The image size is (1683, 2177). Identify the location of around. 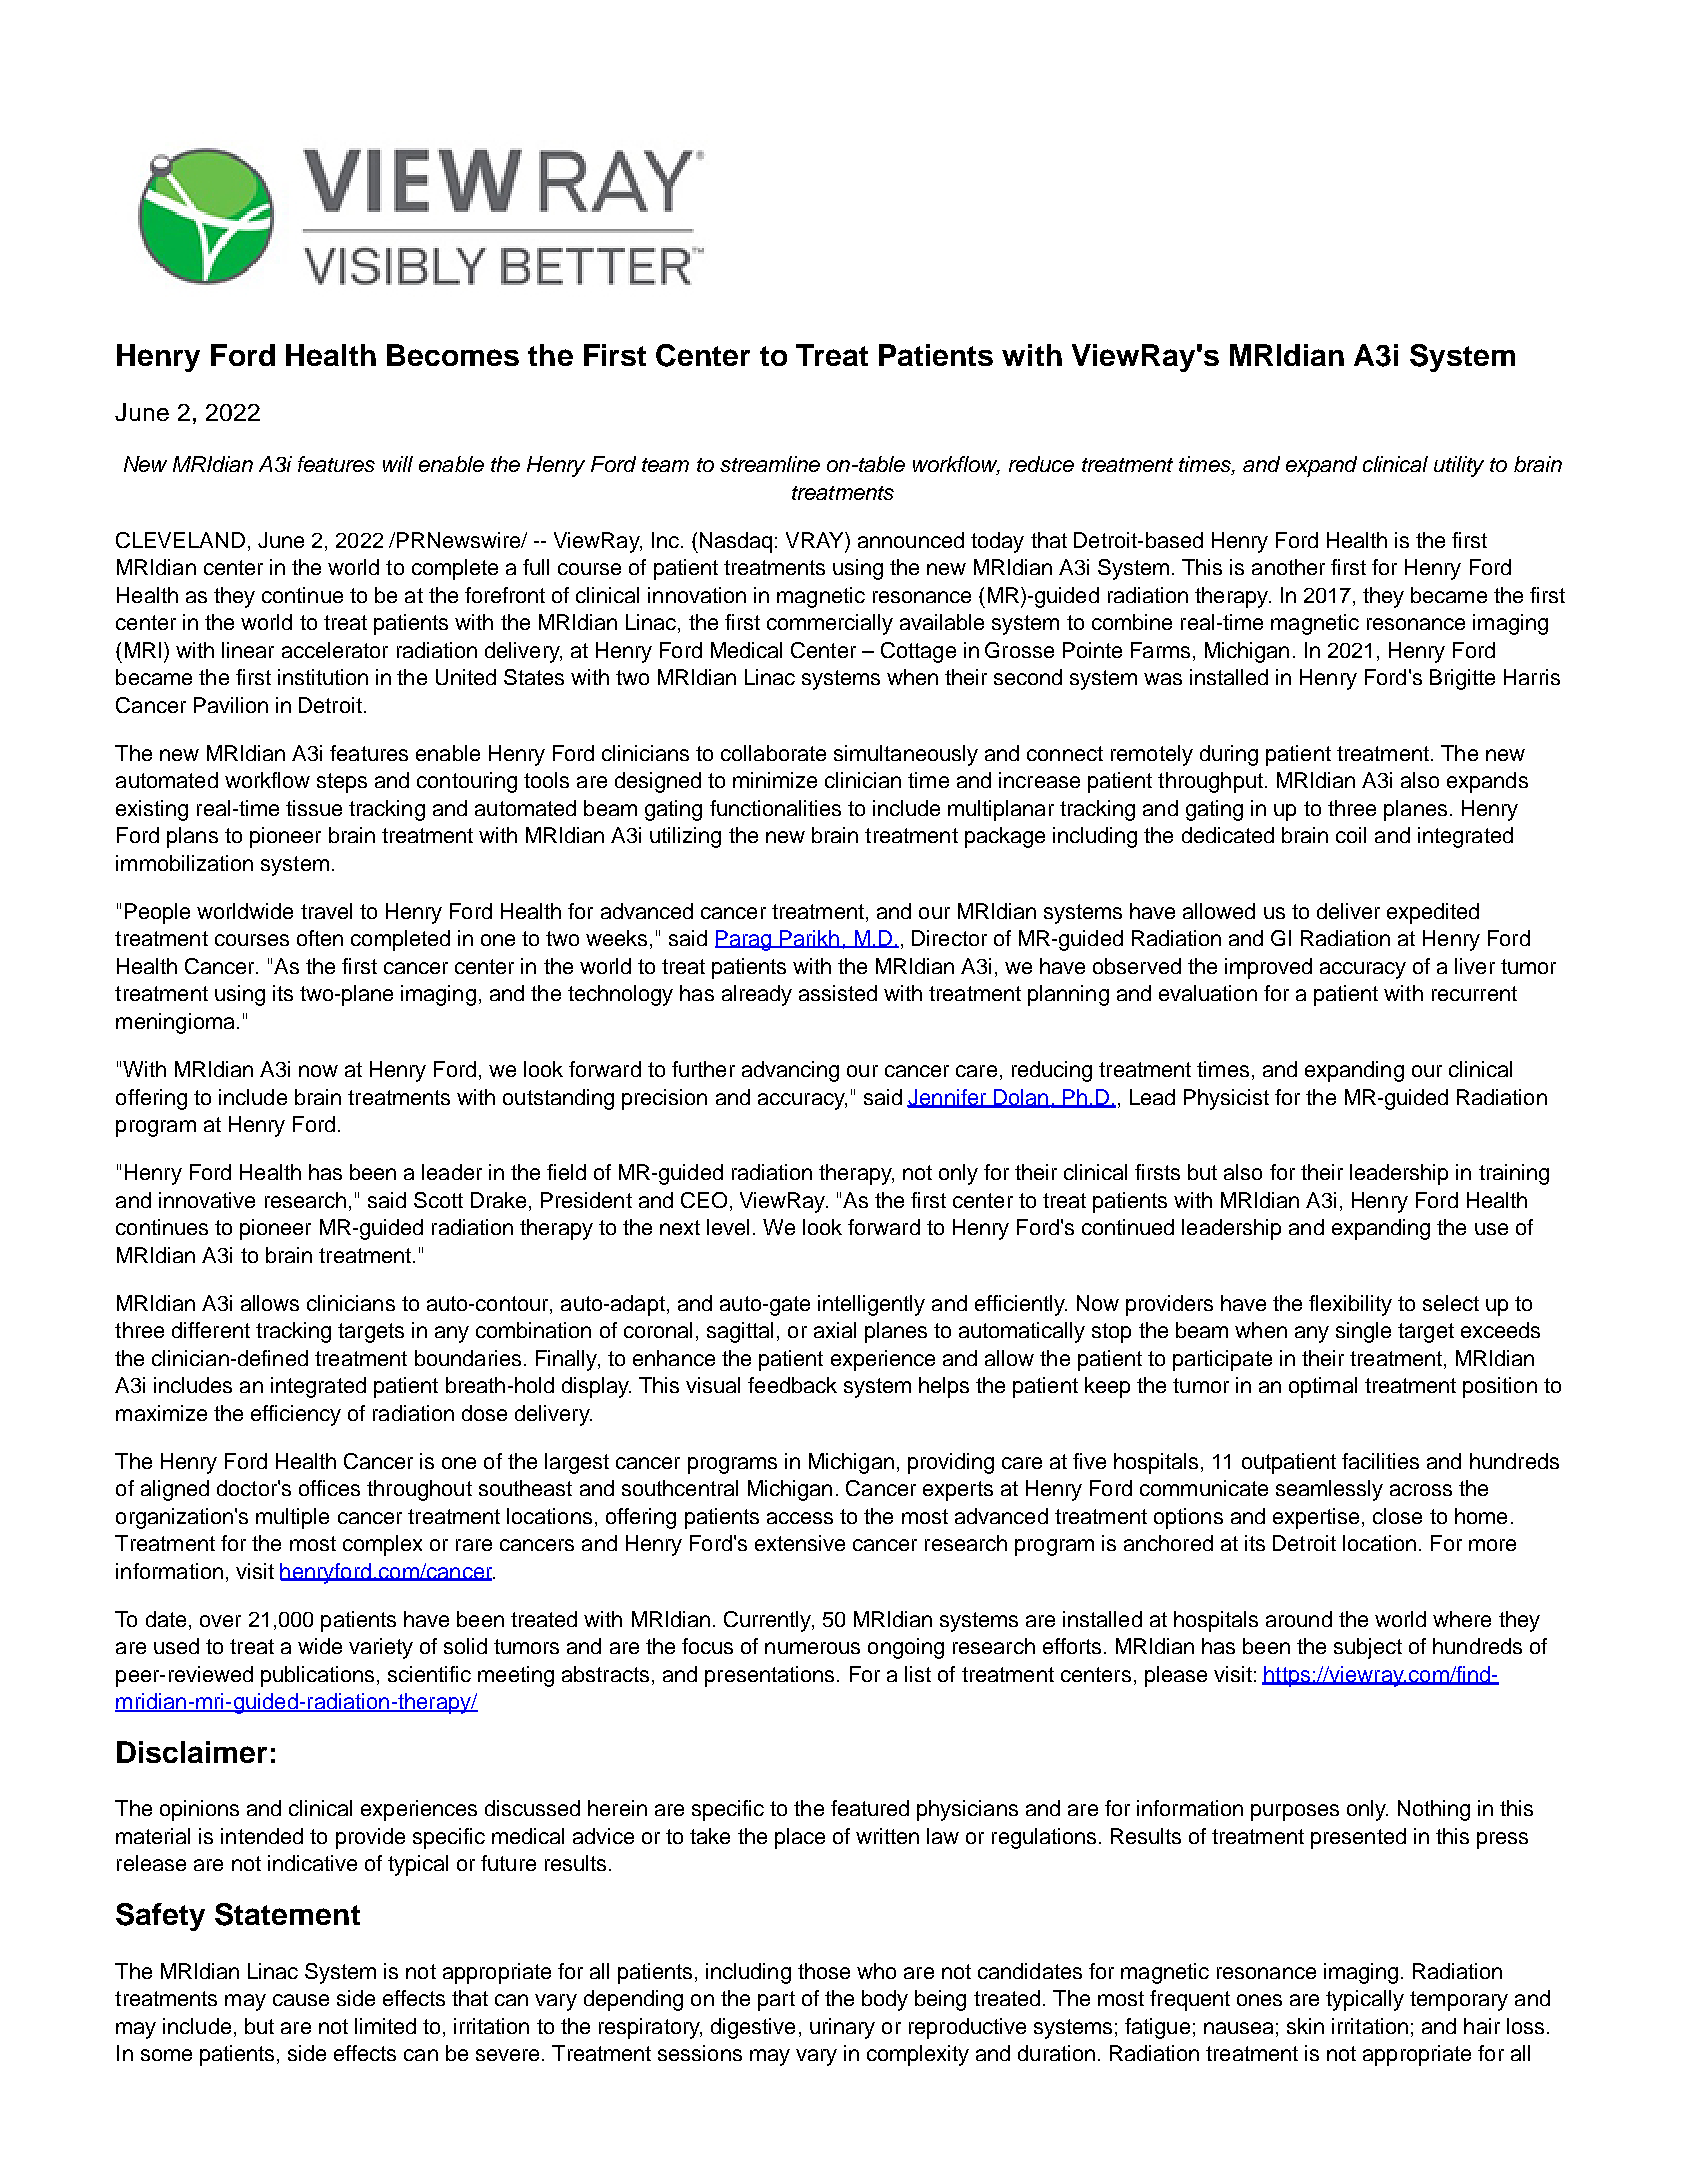
(1299, 1619).
